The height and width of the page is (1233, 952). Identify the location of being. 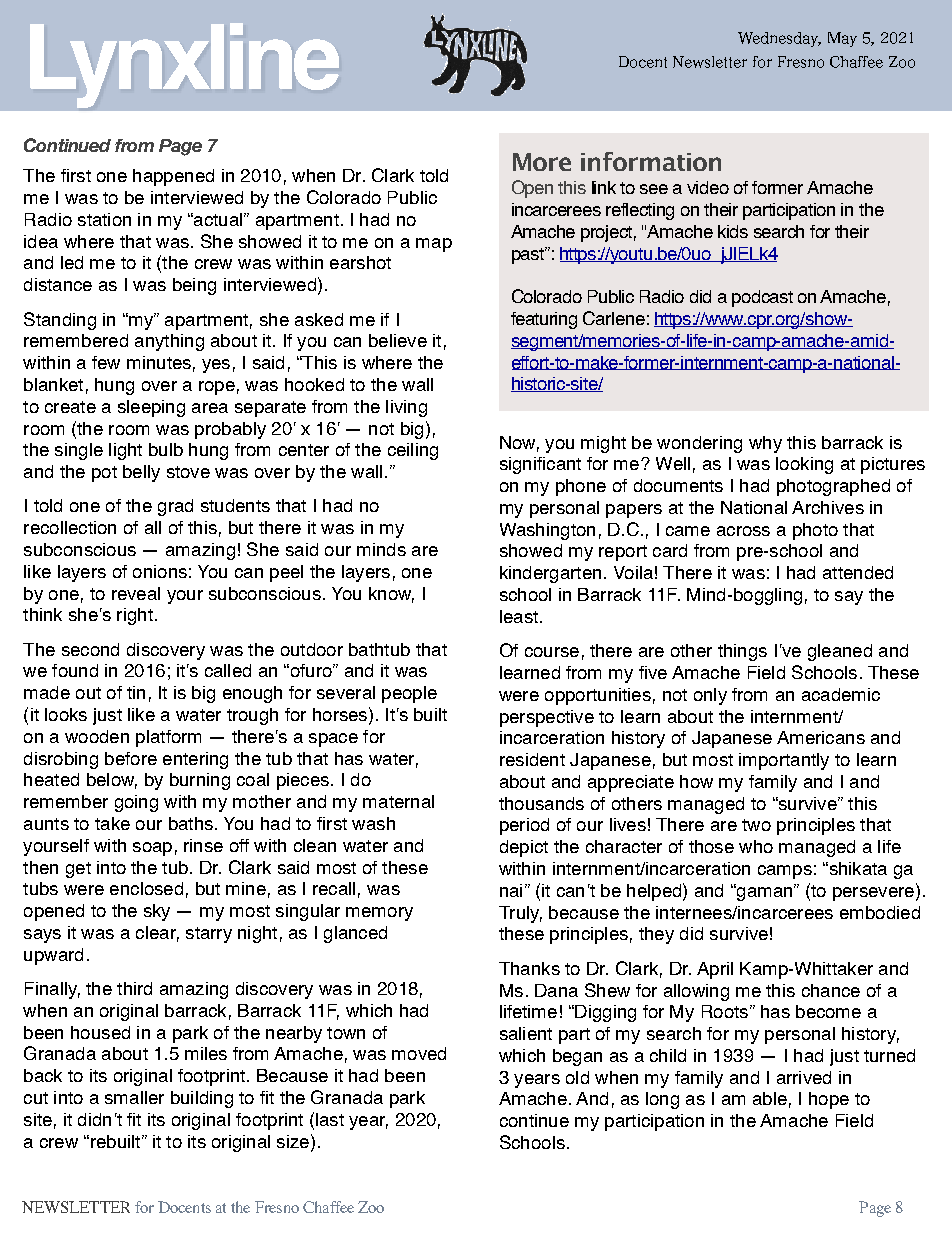
(194, 286).
